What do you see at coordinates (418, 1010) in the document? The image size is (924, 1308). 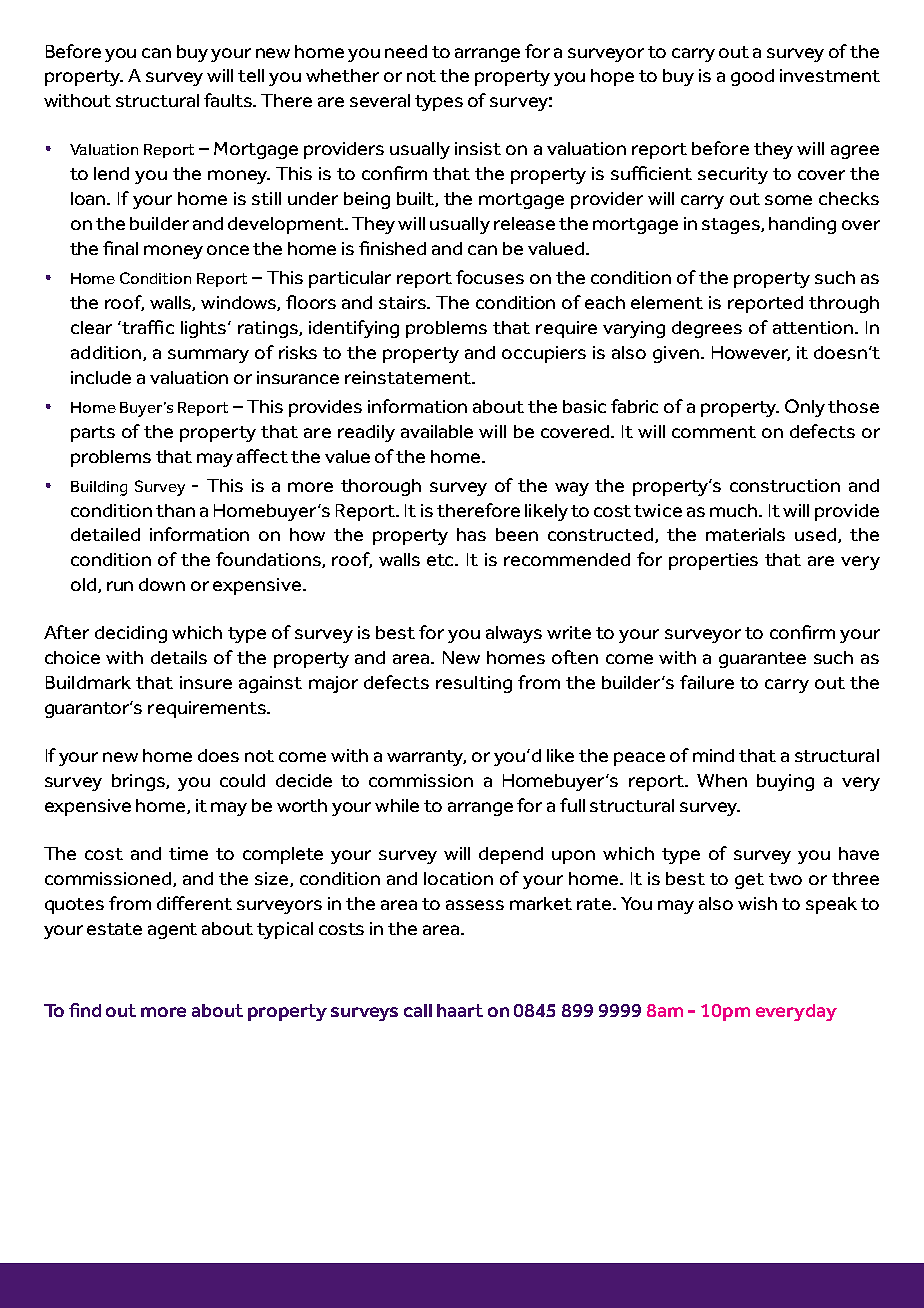 I see `call` at bounding box center [418, 1010].
